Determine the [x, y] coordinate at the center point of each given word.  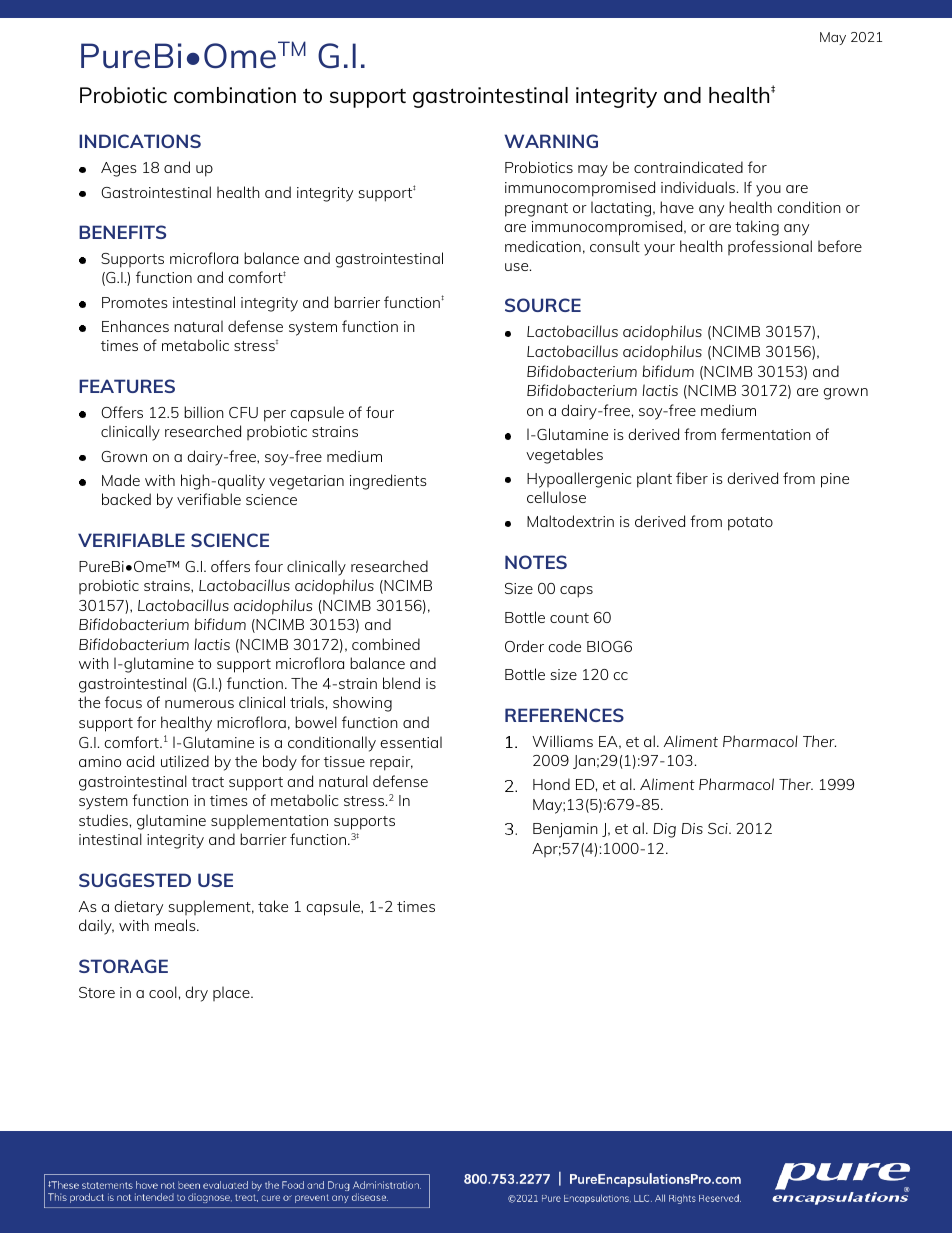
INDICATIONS [140, 141]
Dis [692, 828]
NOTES [536, 562]
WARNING [551, 141]
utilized [185, 761]
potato [750, 524]
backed [126, 499]
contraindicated [688, 167]
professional [770, 247]
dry [196, 994]
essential [411, 742]
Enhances [135, 326]
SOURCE [543, 305]
